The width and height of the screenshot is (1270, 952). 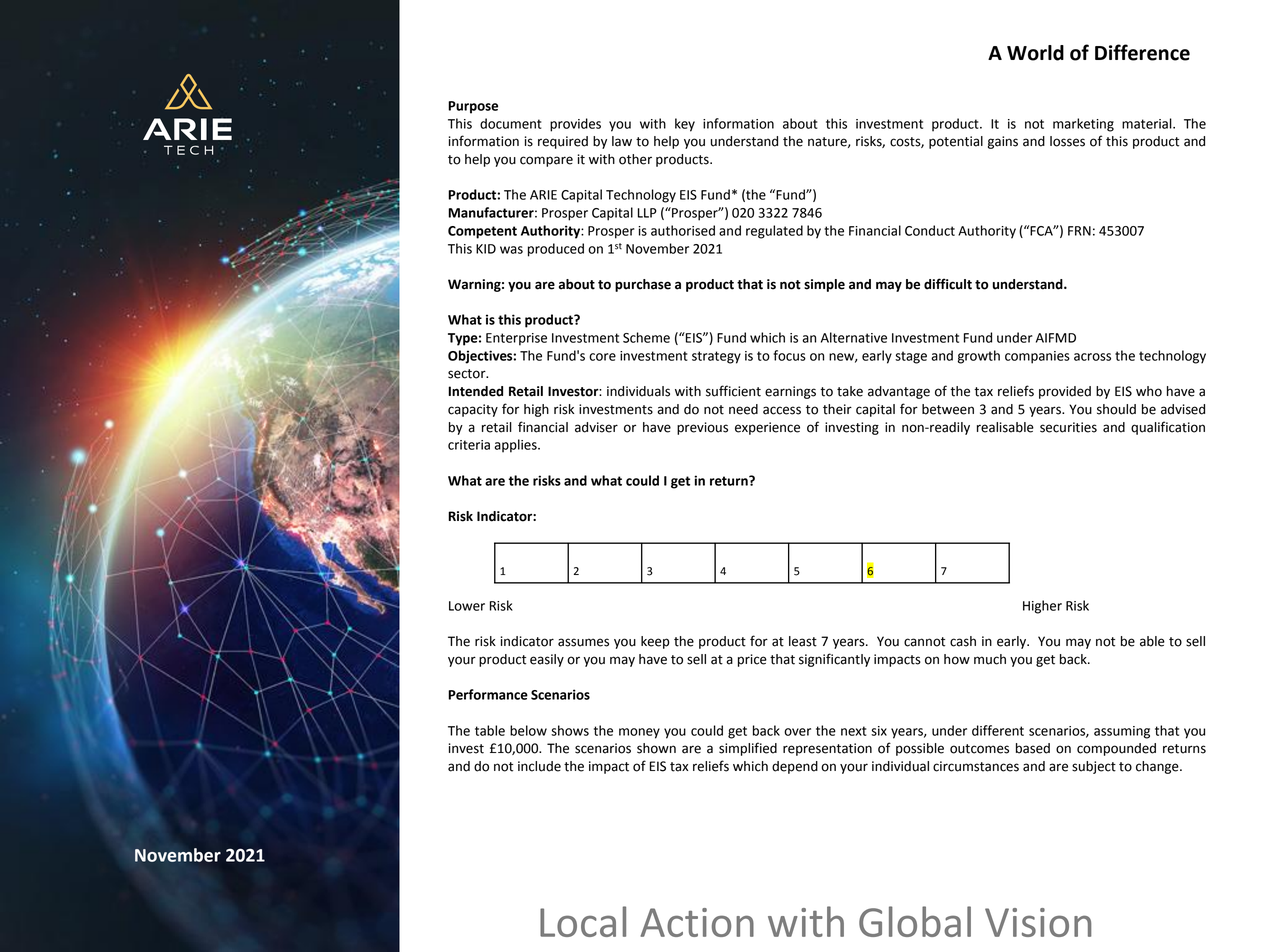 I want to click on Enterprise, so click(x=516, y=339).
